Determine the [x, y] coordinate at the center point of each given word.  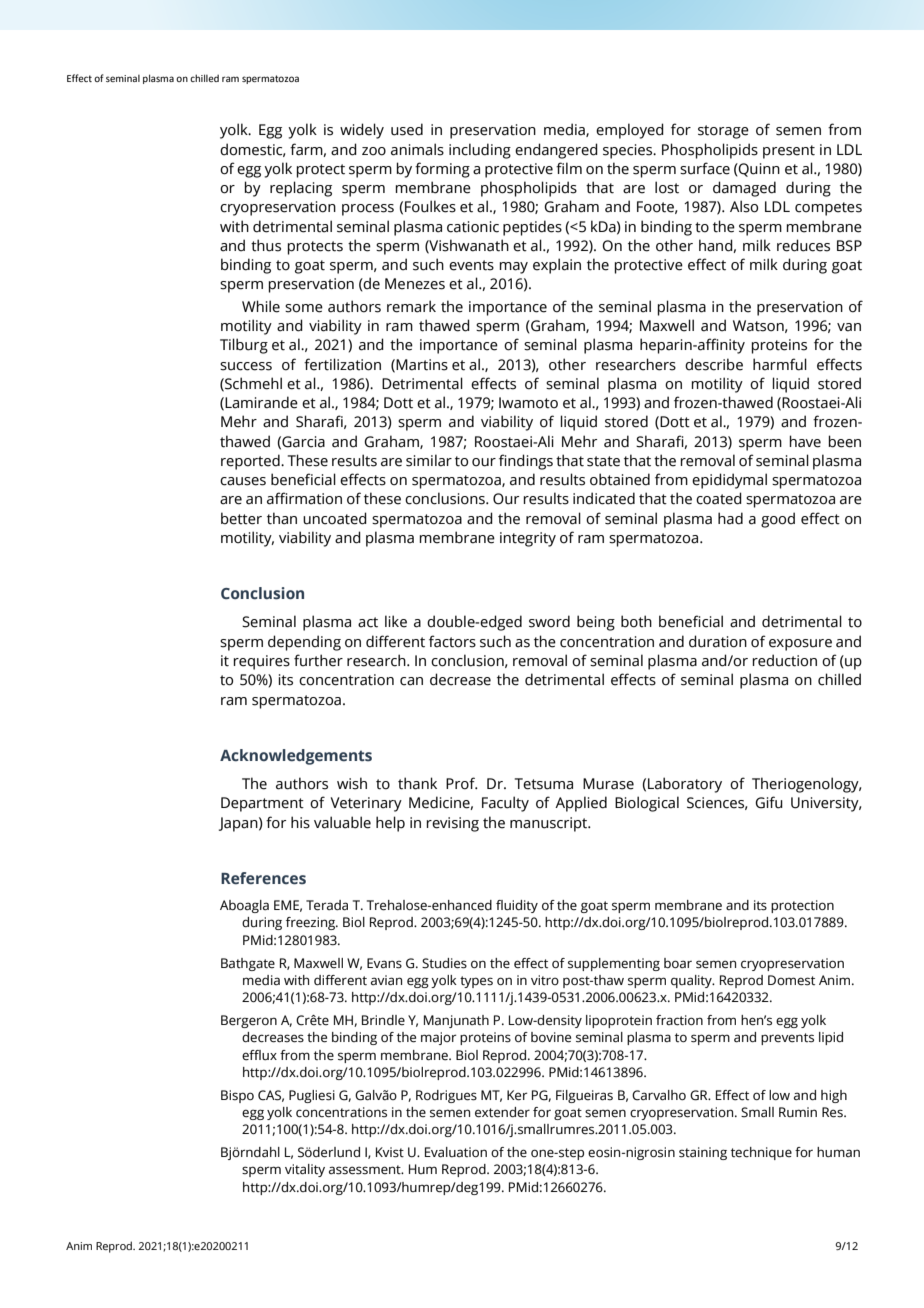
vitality [305, 1170]
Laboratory [685, 785]
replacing [301, 189]
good [778, 520]
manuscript [550, 824]
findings [526, 462]
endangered [556, 151]
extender [502, 1112]
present [789, 152]
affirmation [304, 498]
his [300, 822]
